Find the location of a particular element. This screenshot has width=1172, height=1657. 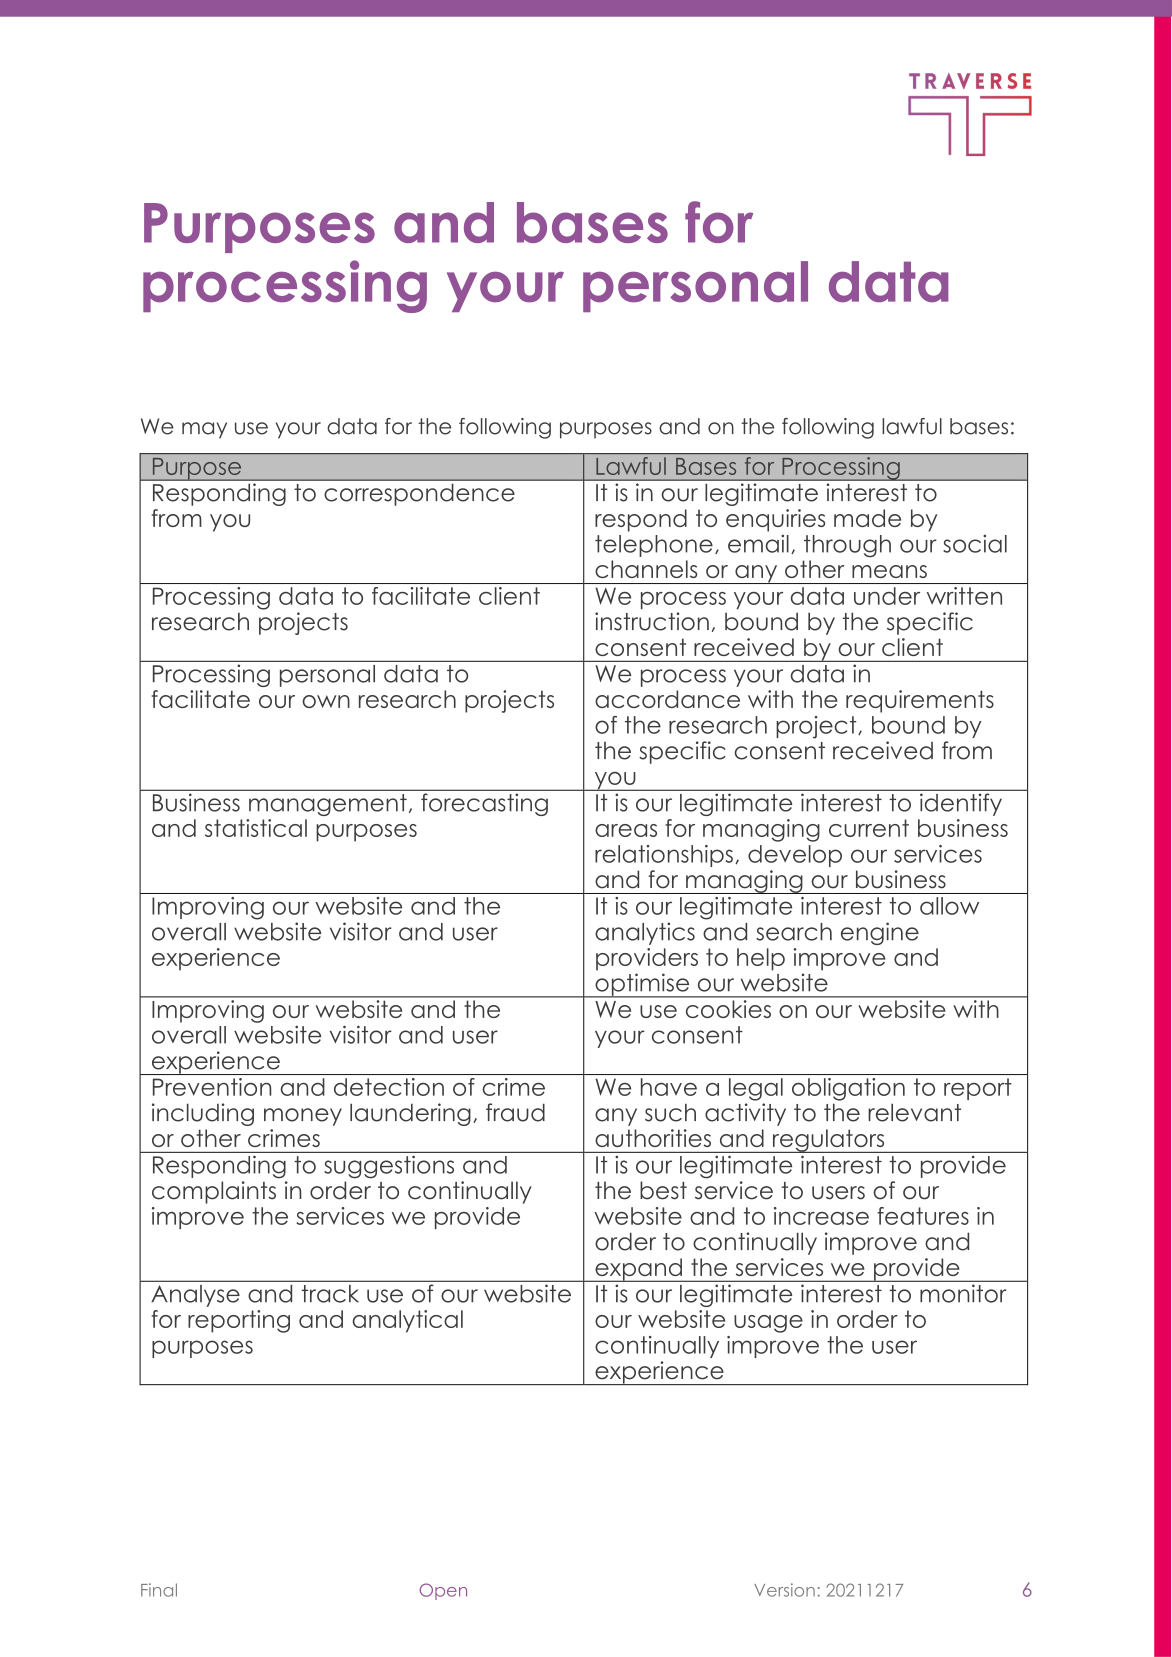

telephone is located at coordinates (654, 546).
